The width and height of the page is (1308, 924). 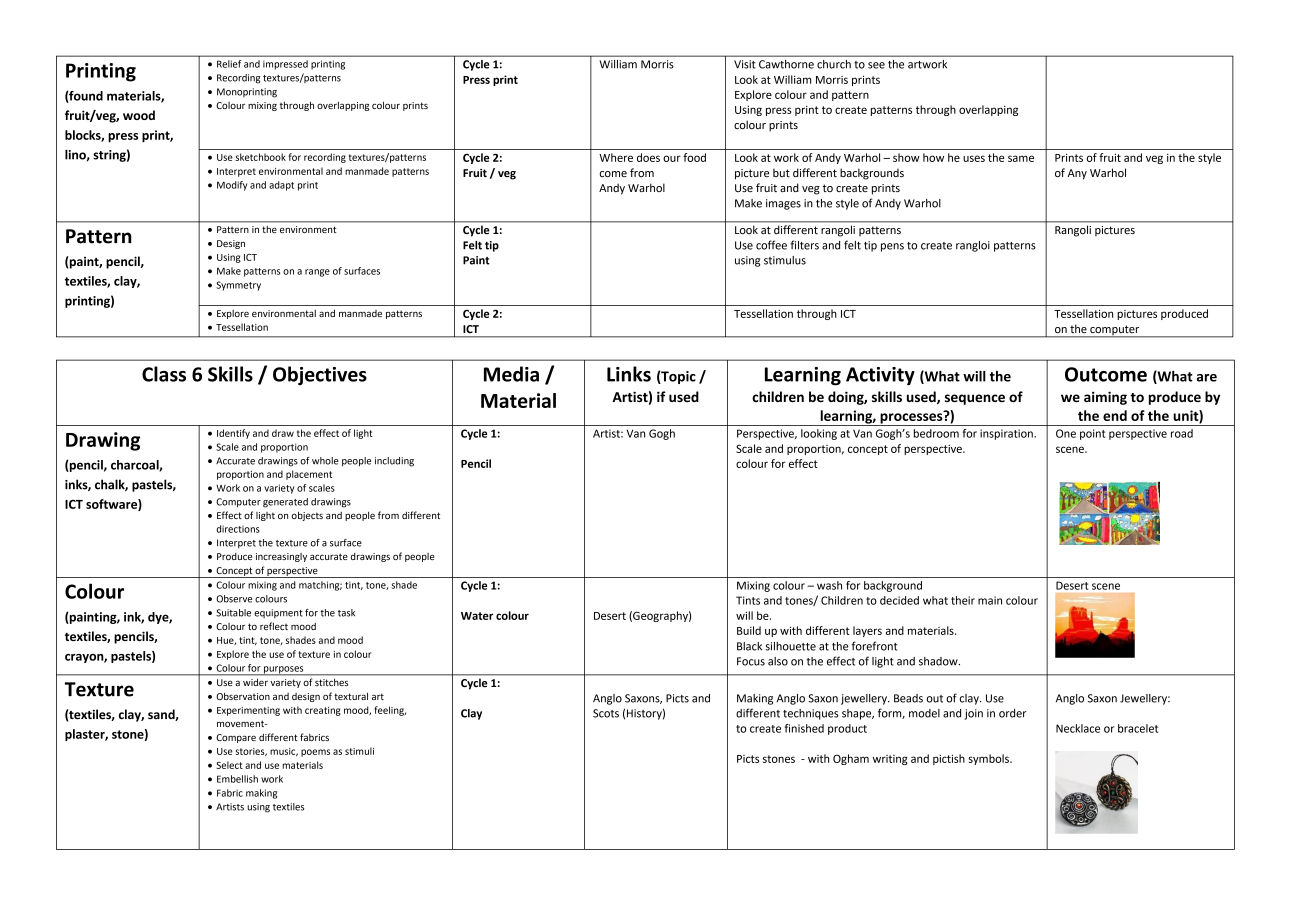 I want to click on Build, so click(x=749, y=630).
